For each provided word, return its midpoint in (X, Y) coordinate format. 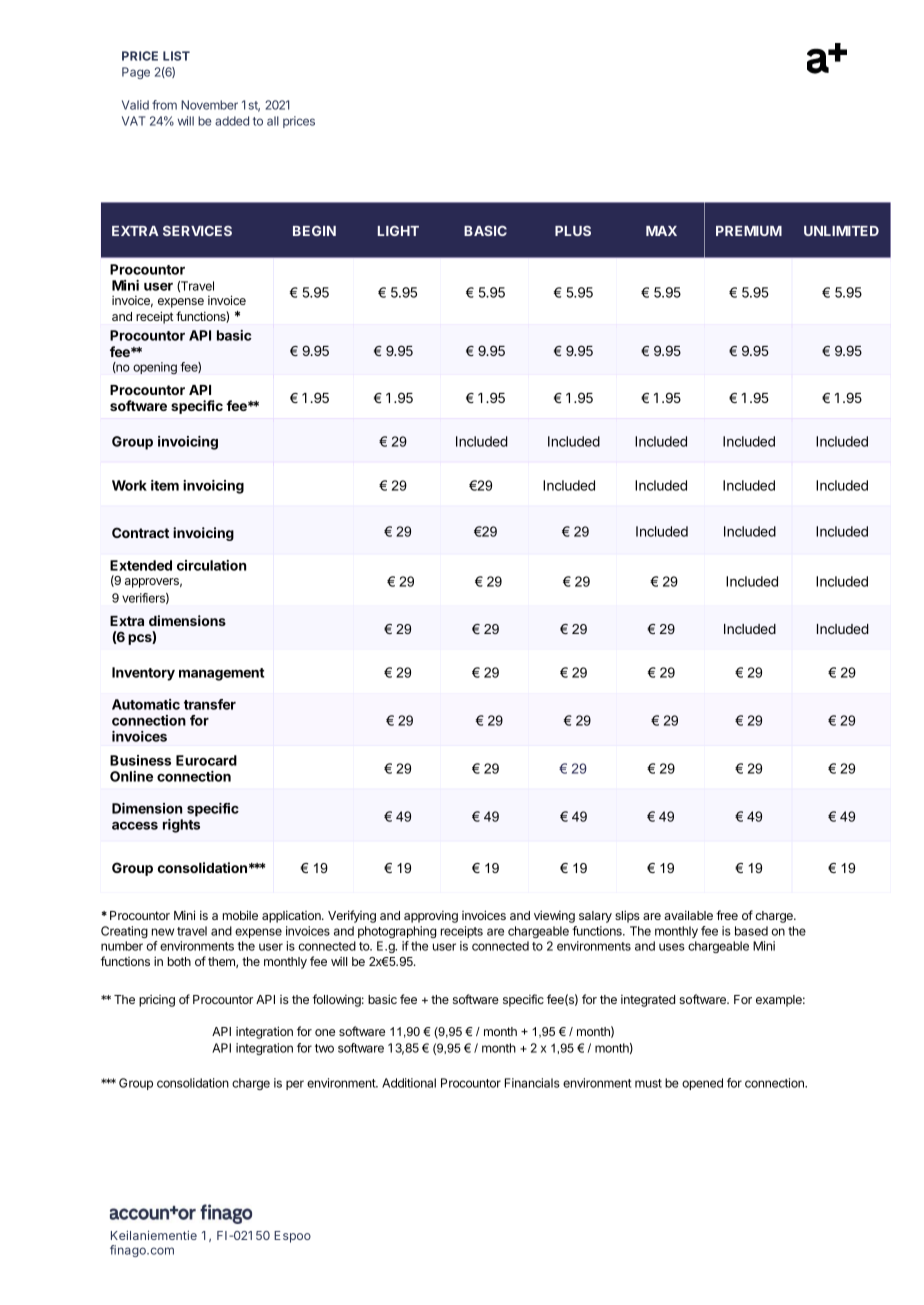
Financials (532, 1083)
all (273, 121)
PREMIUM (749, 231)
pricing (157, 1001)
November (209, 105)
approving (431, 917)
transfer (210, 704)
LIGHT (398, 230)
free (727, 915)
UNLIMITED (841, 231)
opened (702, 1084)
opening (155, 368)
